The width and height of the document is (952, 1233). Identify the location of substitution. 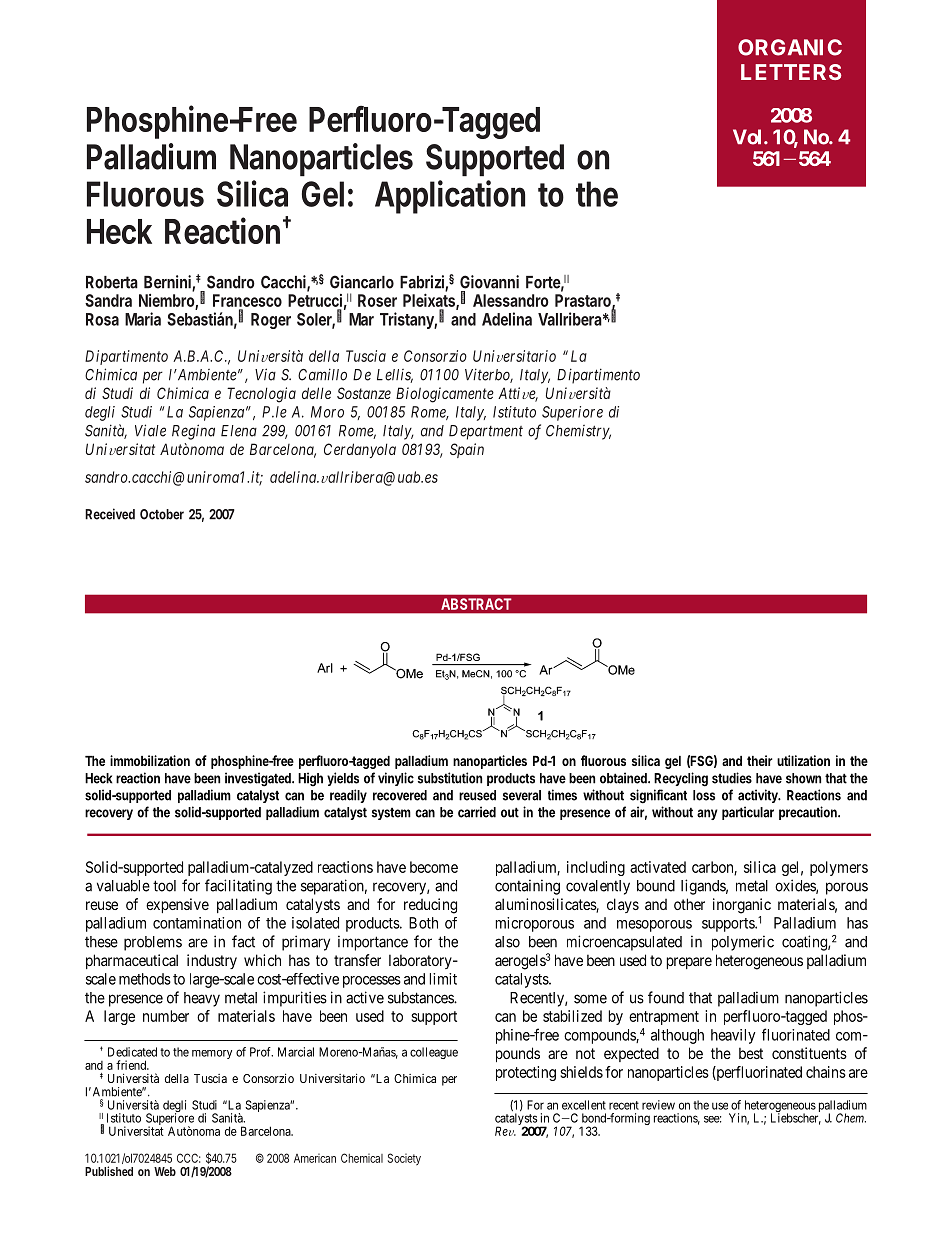
(450, 778).
